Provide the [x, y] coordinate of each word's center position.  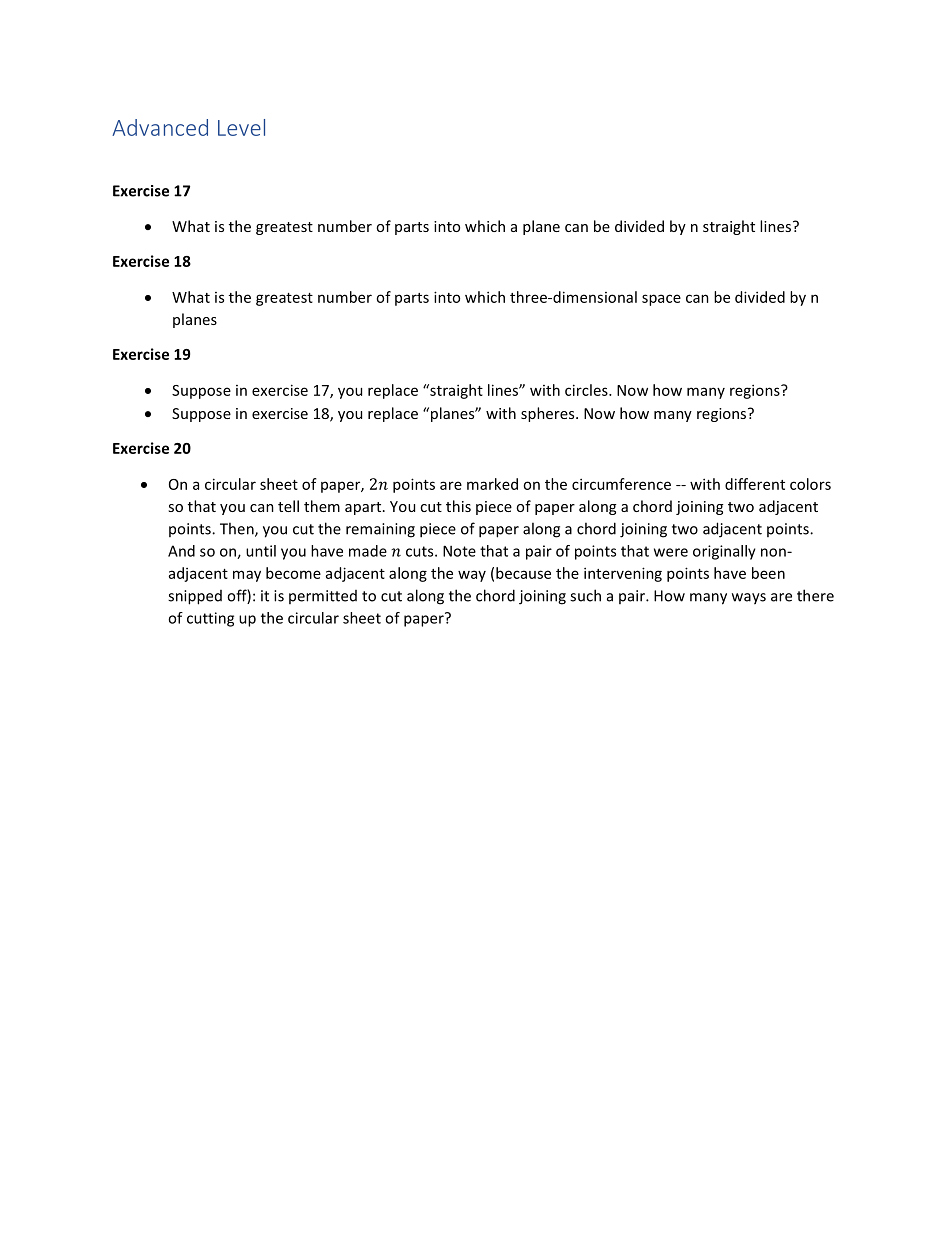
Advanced [160, 127]
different [755, 484]
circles [587, 390]
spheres [549, 414]
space [661, 300]
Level [241, 127]
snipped [195, 597]
